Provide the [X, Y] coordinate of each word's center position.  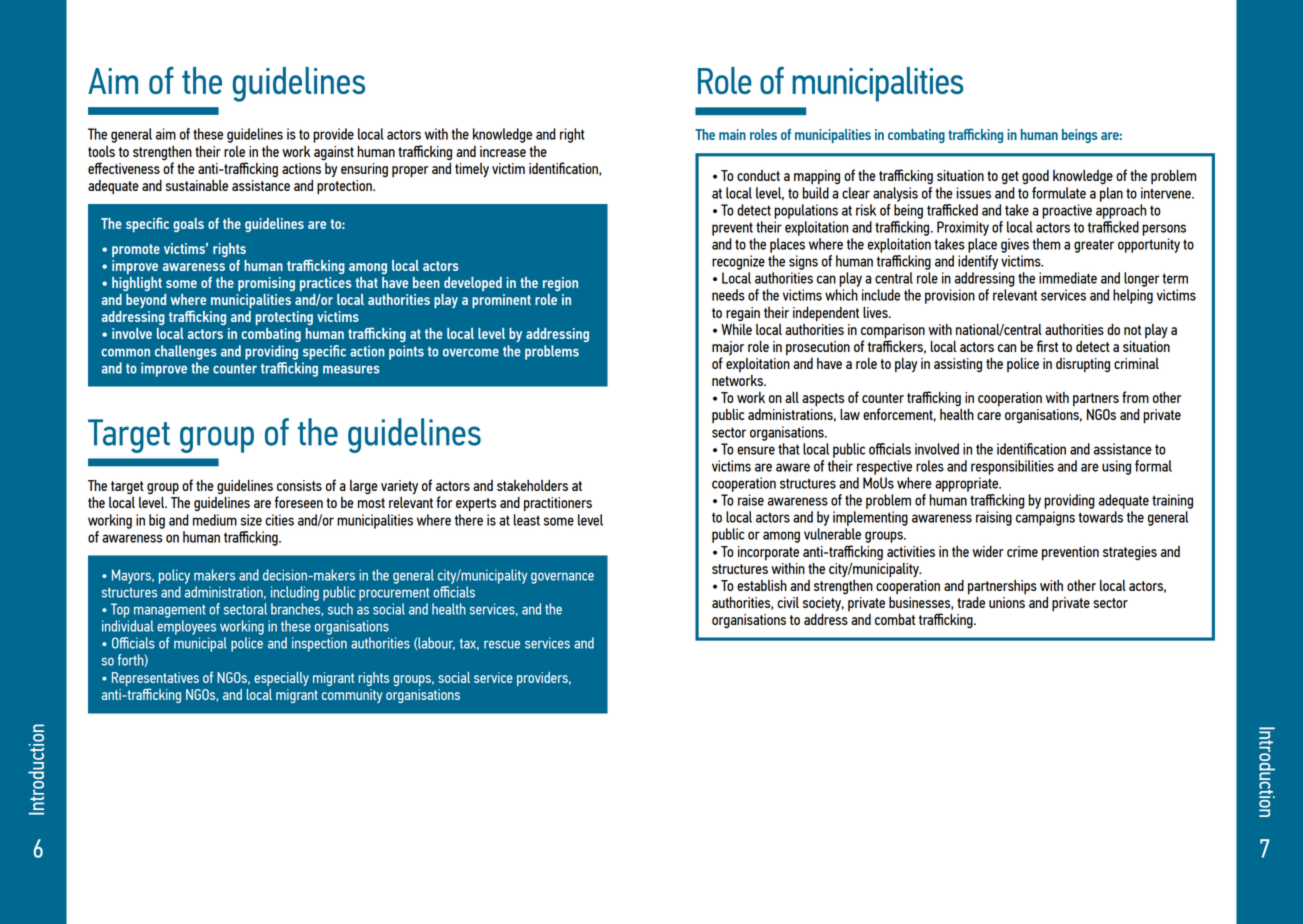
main [732, 134]
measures [351, 369]
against [334, 153]
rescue [502, 644]
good [1035, 177]
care [989, 416]
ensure [756, 450]
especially [281, 679]
